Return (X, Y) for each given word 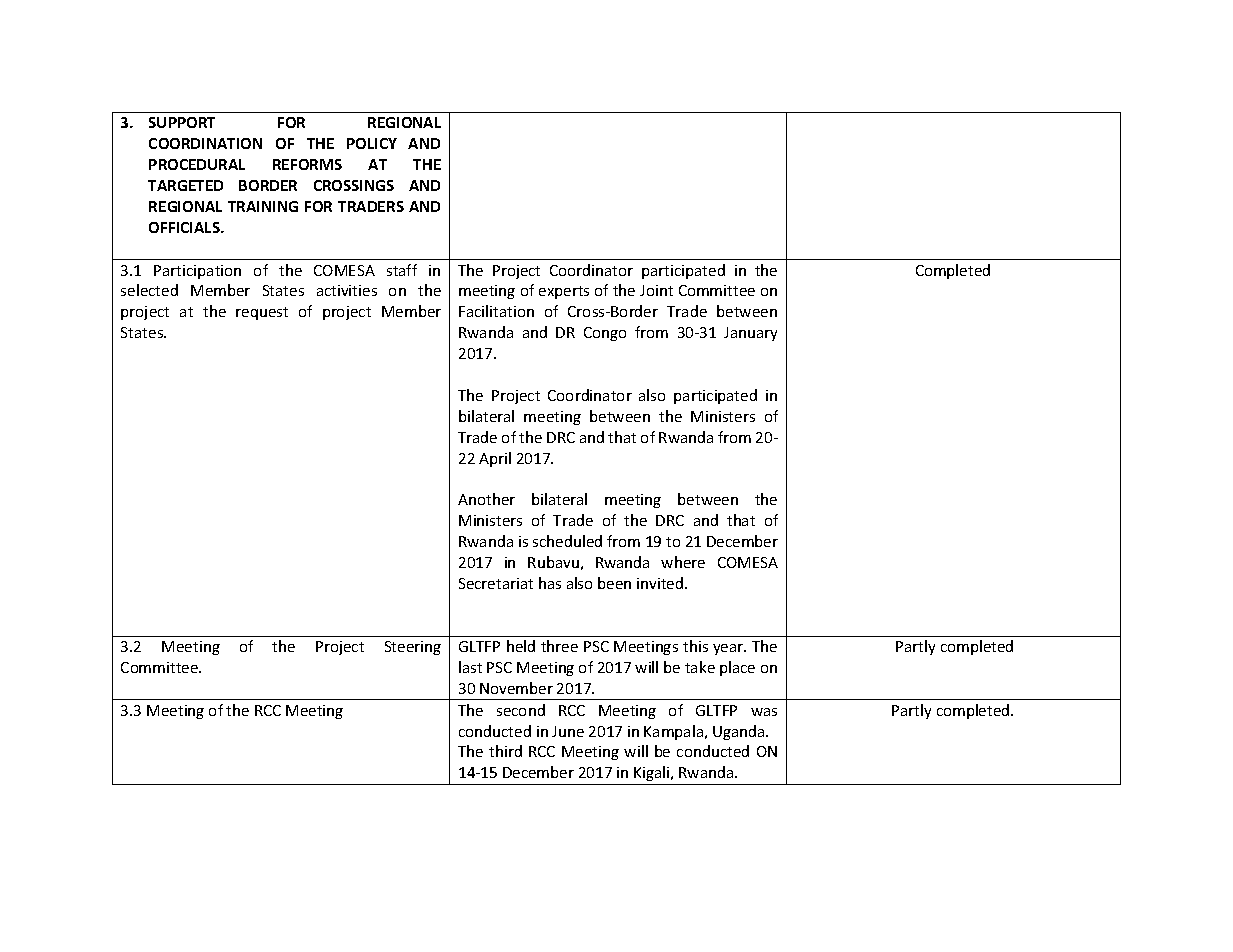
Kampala (675, 732)
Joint (656, 290)
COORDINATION (205, 143)
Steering (413, 648)
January (750, 334)
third (505, 751)
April (495, 459)
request (262, 313)
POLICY (372, 143)
